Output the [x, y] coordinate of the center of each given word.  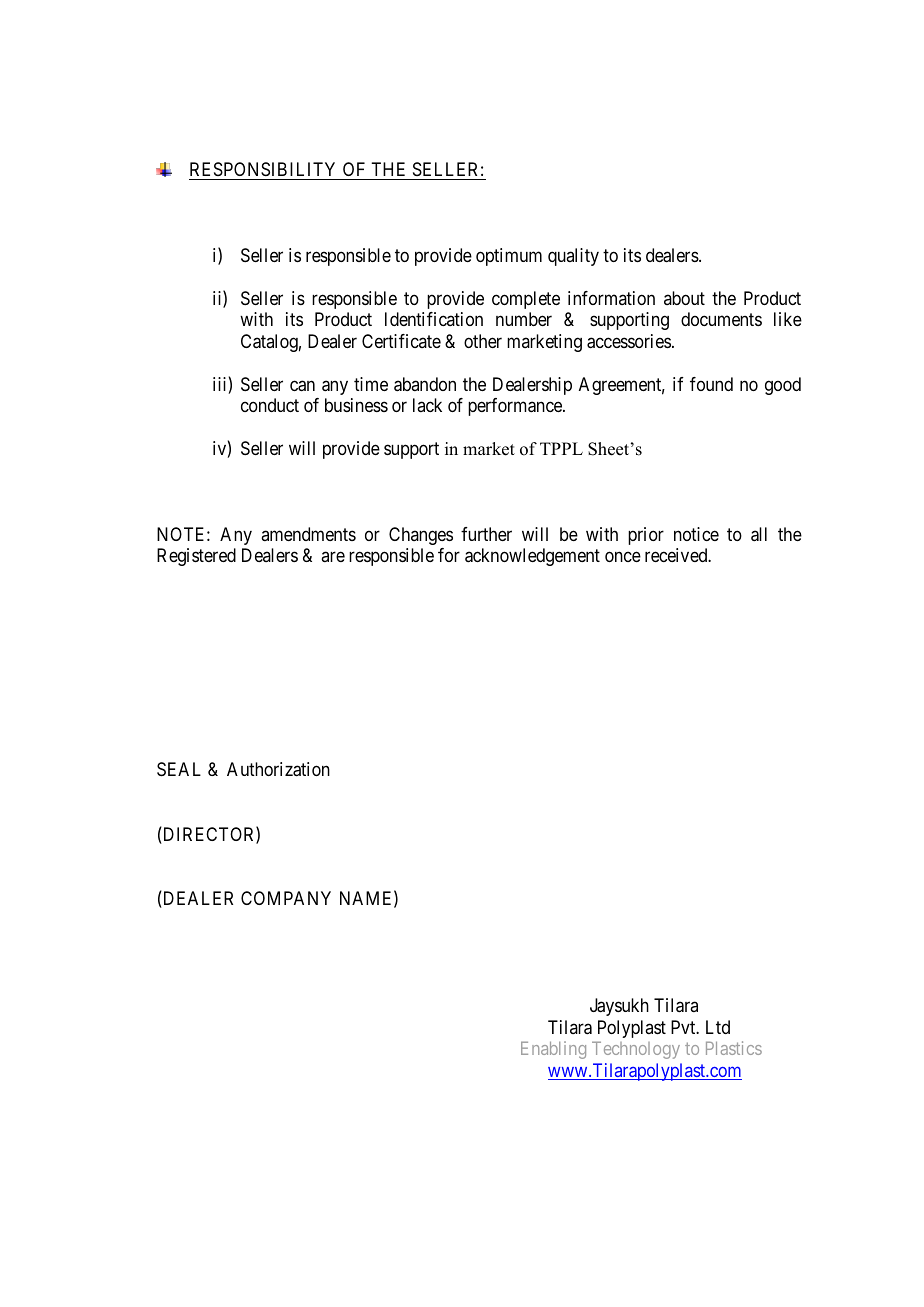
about [684, 298]
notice [696, 534]
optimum [509, 257]
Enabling [553, 1050]
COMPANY [286, 898]
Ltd [718, 1027]
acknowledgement [532, 557]
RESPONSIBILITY [264, 171]
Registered [196, 557]
